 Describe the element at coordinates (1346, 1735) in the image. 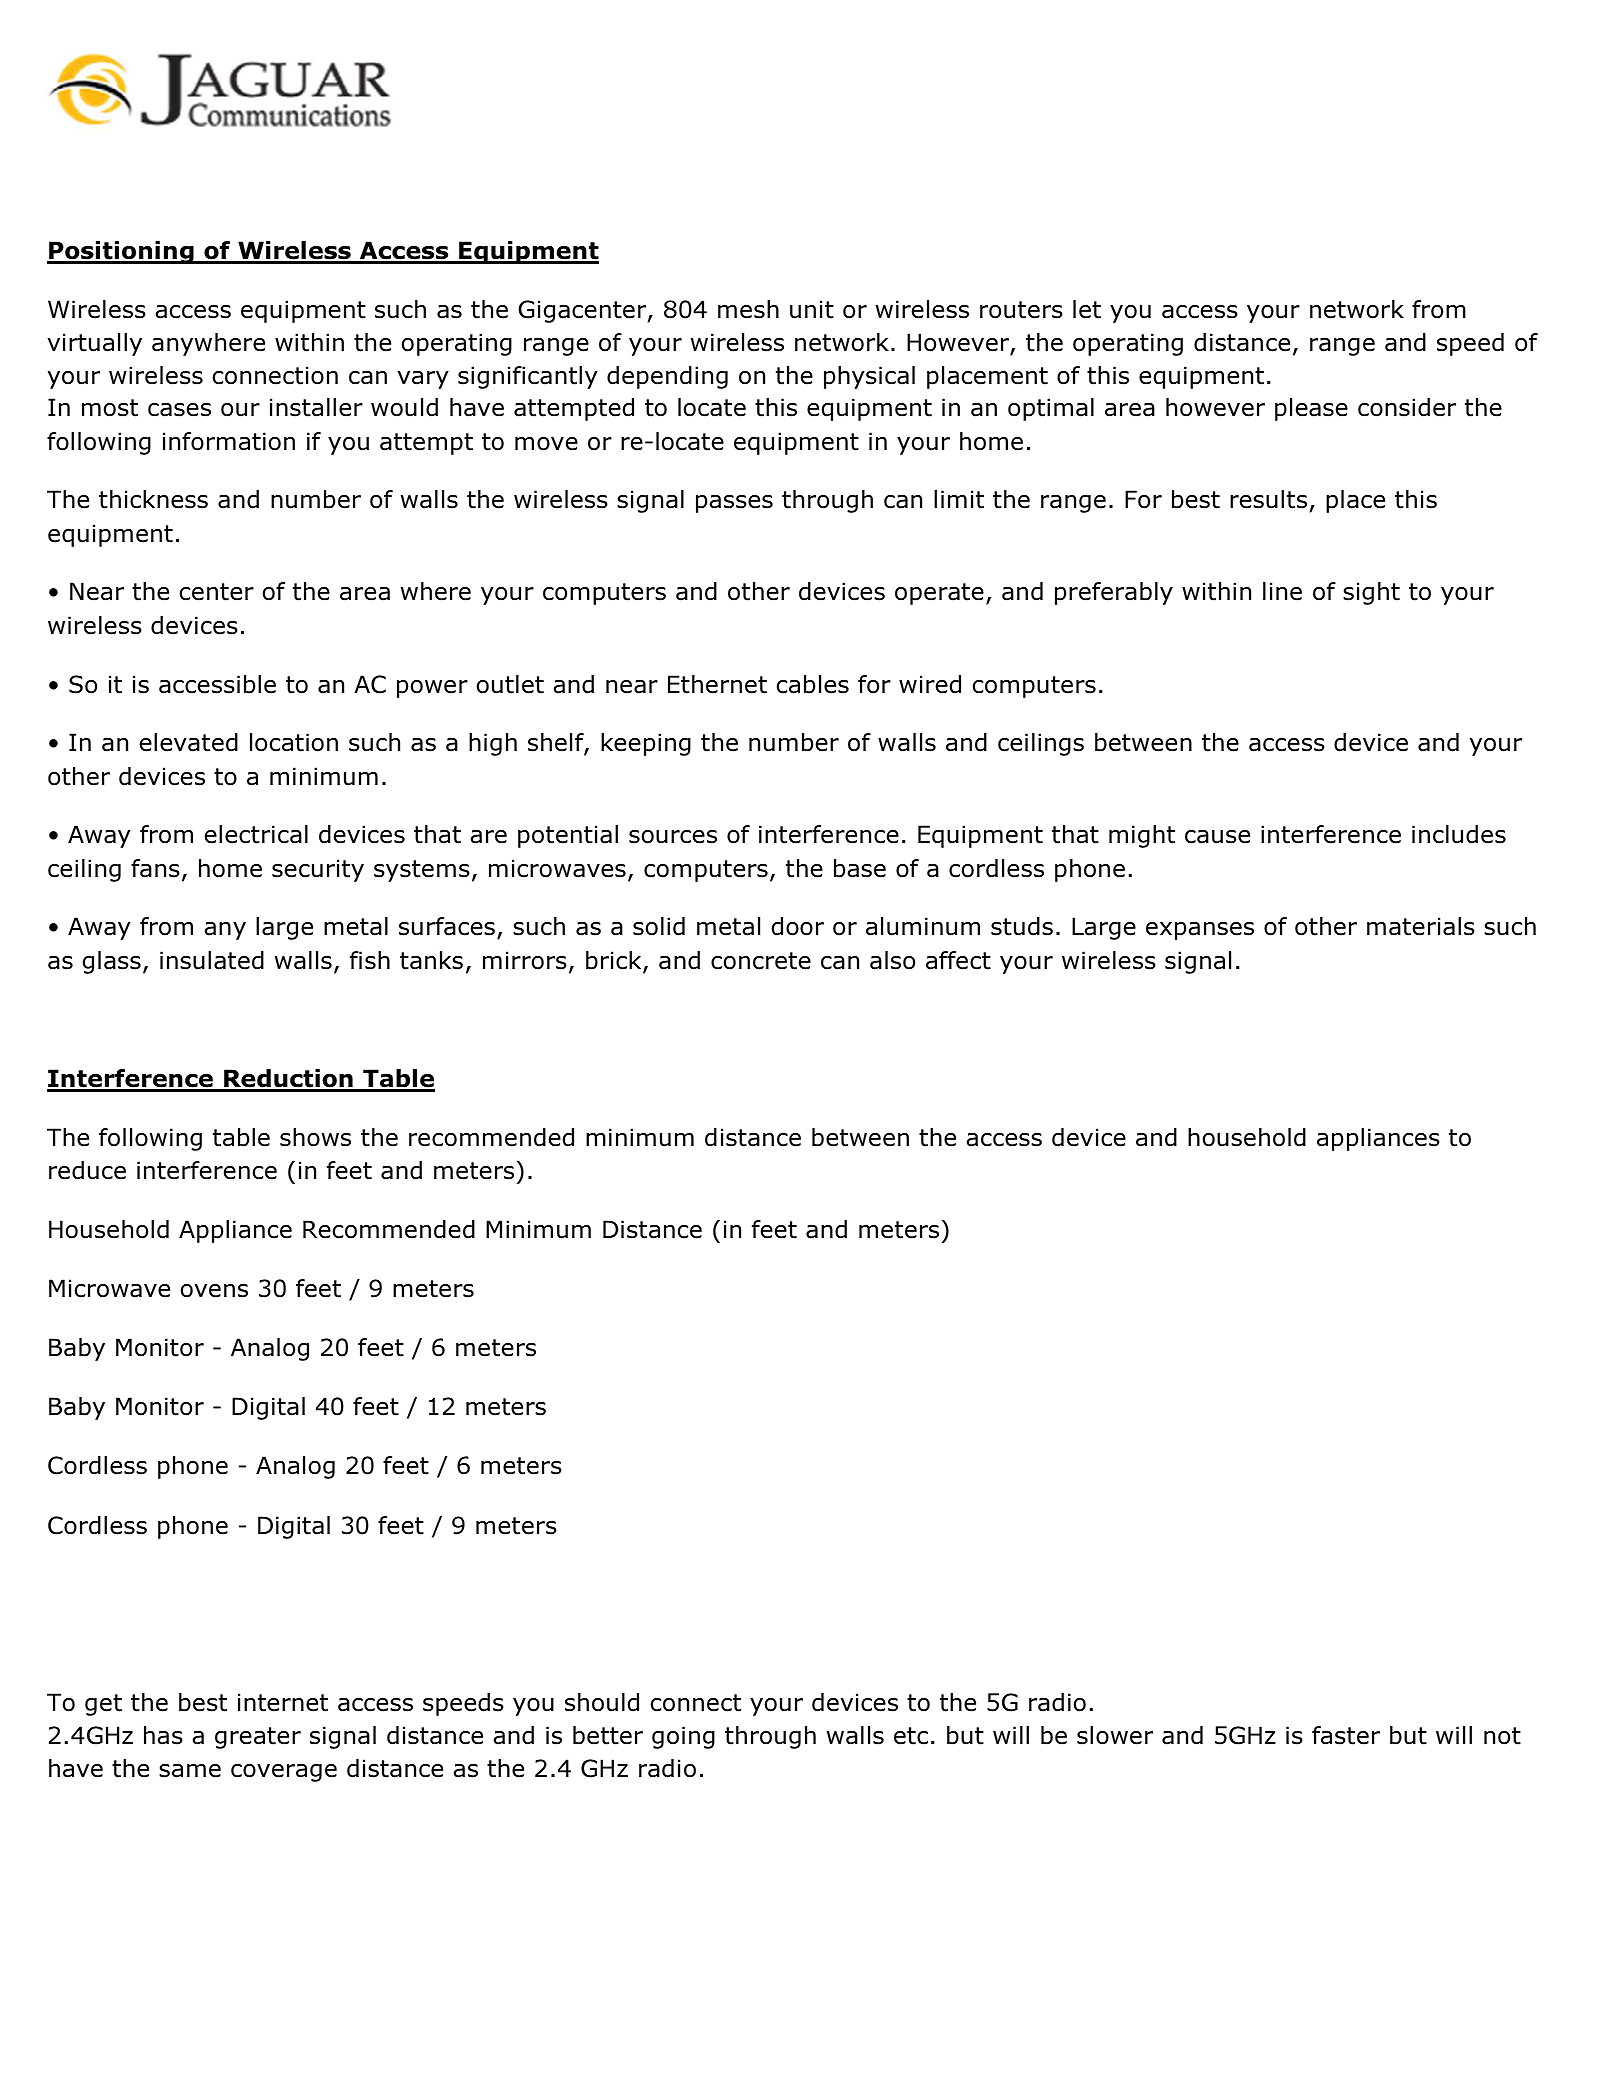

I see `faster` at that location.
